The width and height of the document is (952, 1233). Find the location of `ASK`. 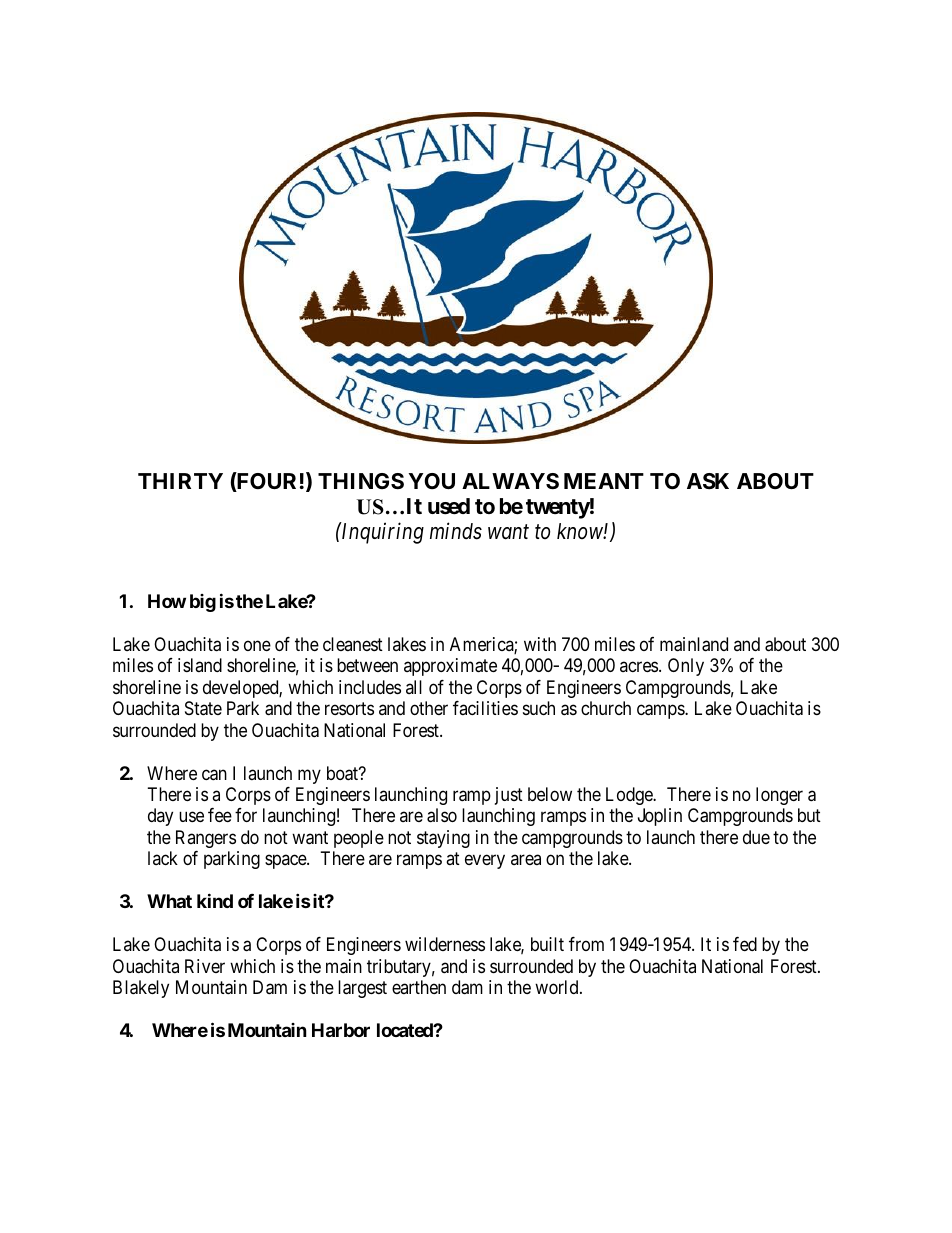

ASK is located at coordinates (708, 481).
